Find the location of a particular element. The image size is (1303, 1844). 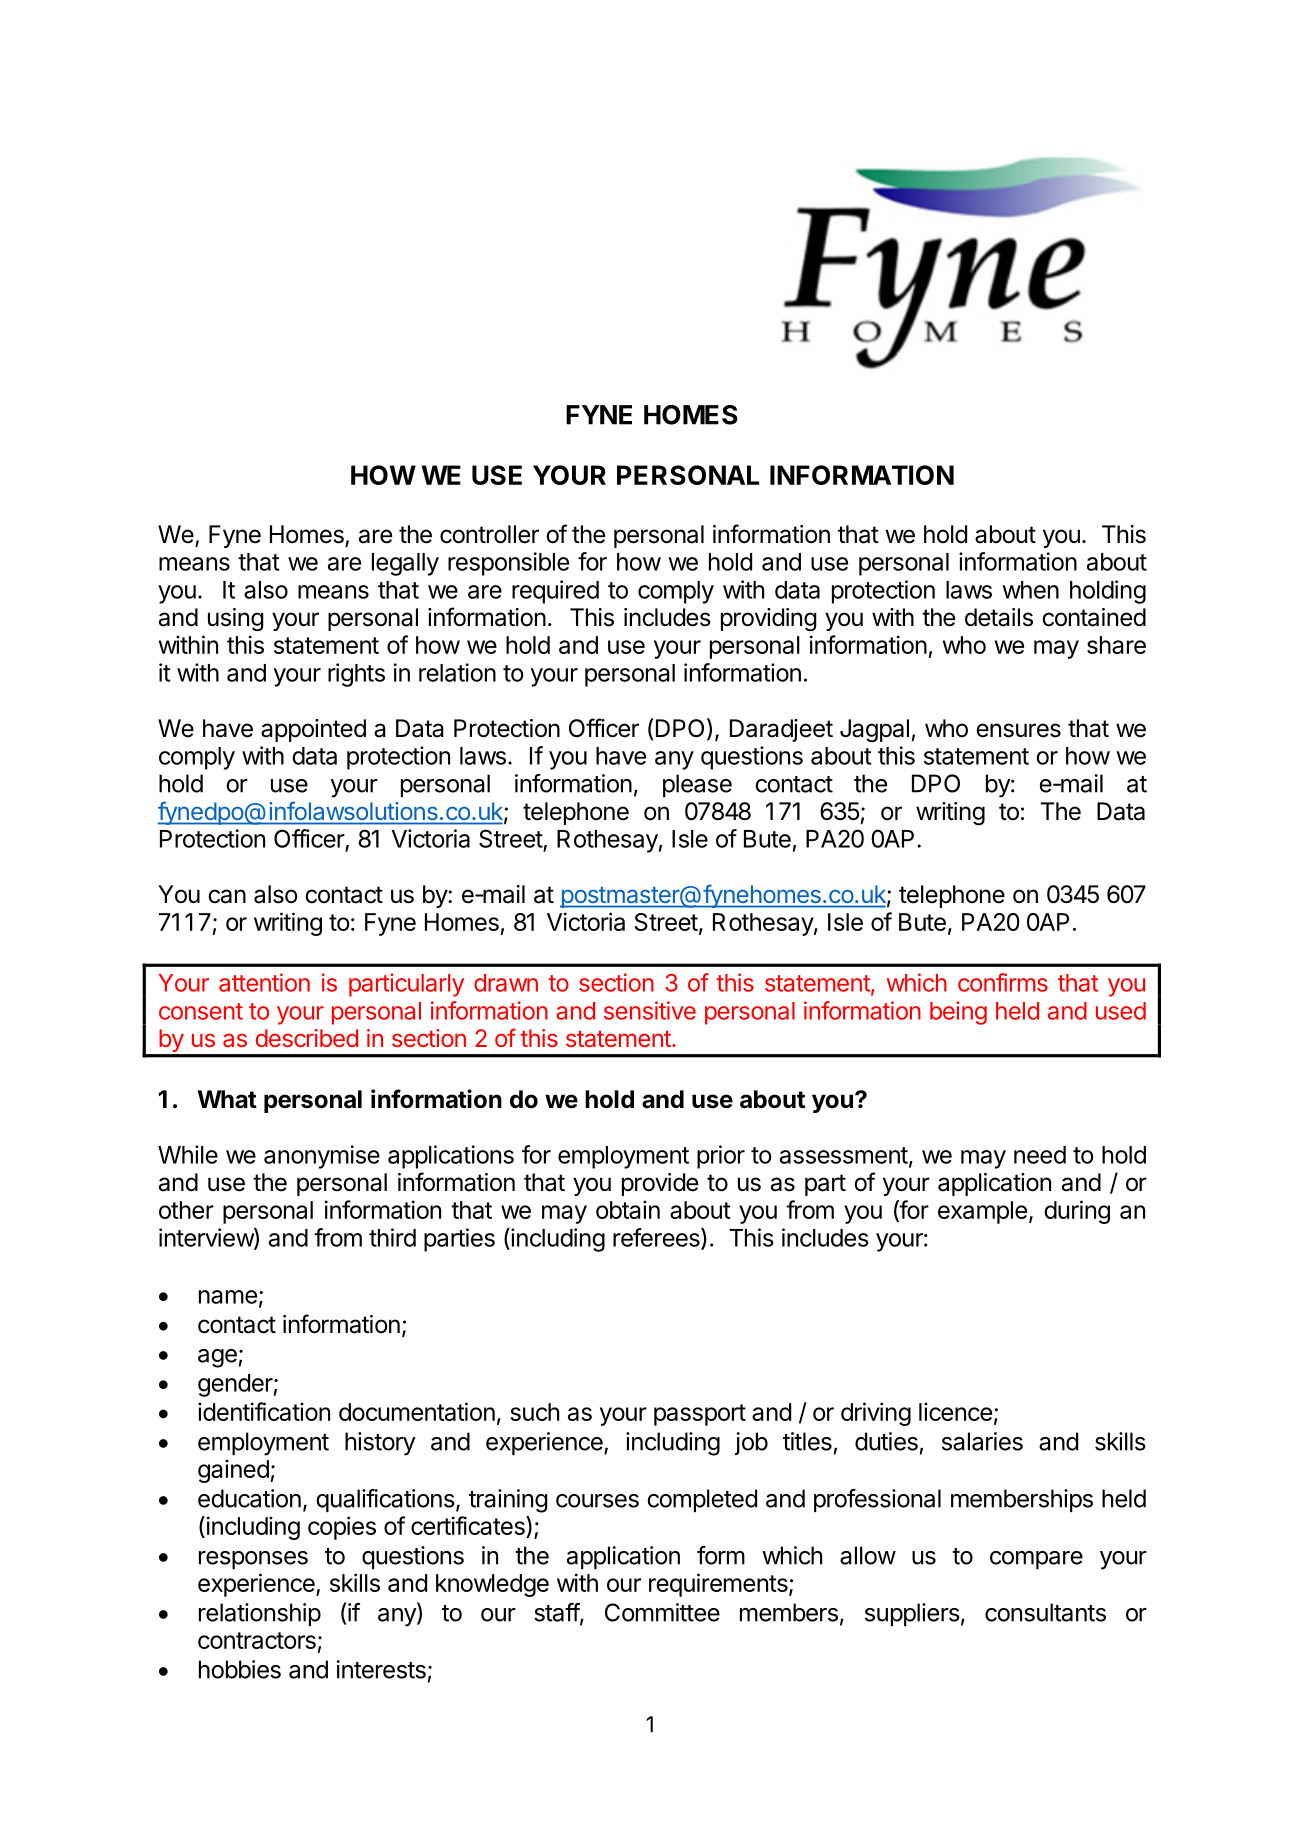

can is located at coordinates (227, 896).
